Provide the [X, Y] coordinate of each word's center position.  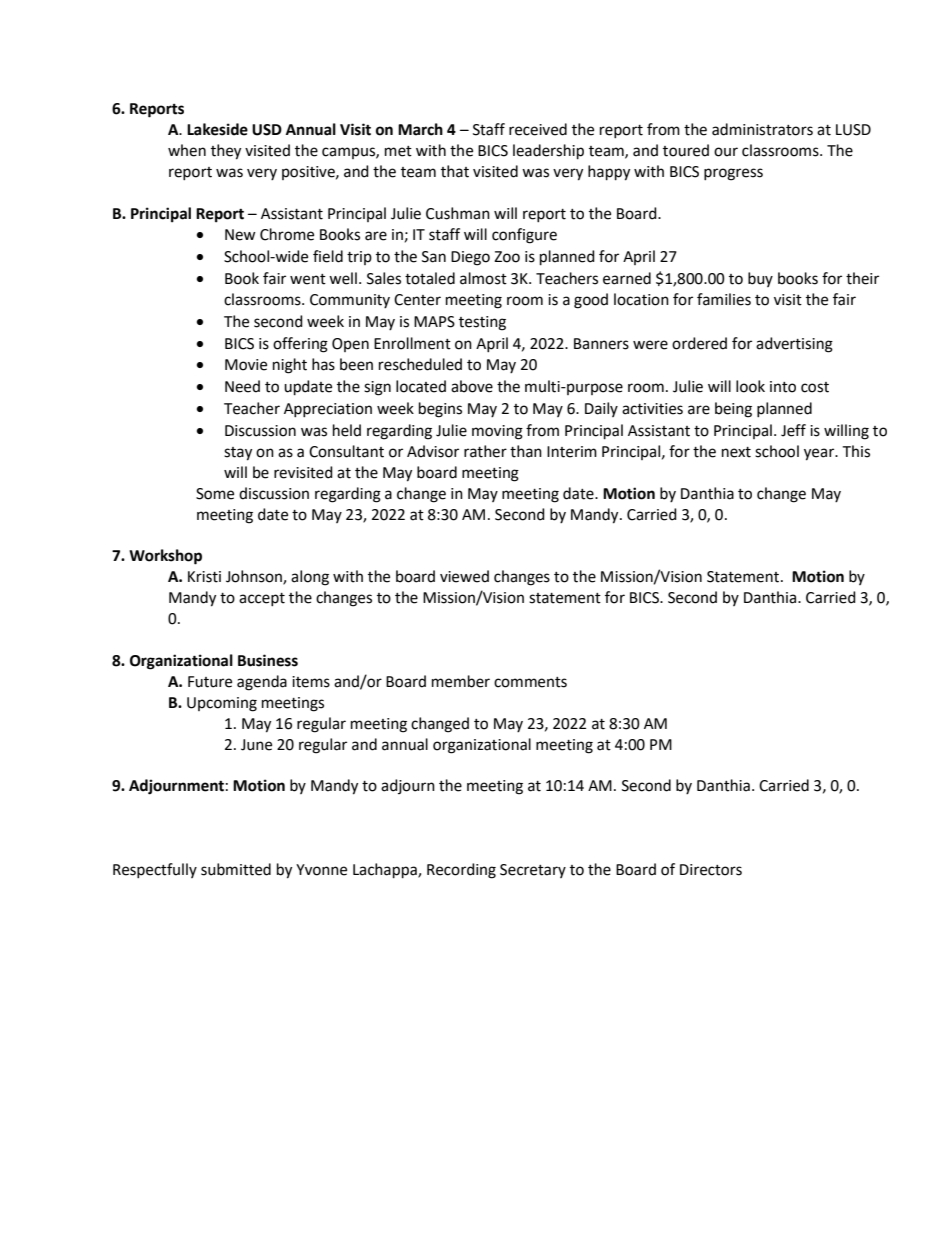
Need [242, 386]
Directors [711, 870]
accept [262, 599]
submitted [236, 869]
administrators [762, 129]
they [226, 152]
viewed [464, 576]
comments [530, 682]
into [783, 387]
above [472, 386]
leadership [548, 152]
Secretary [533, 871]
